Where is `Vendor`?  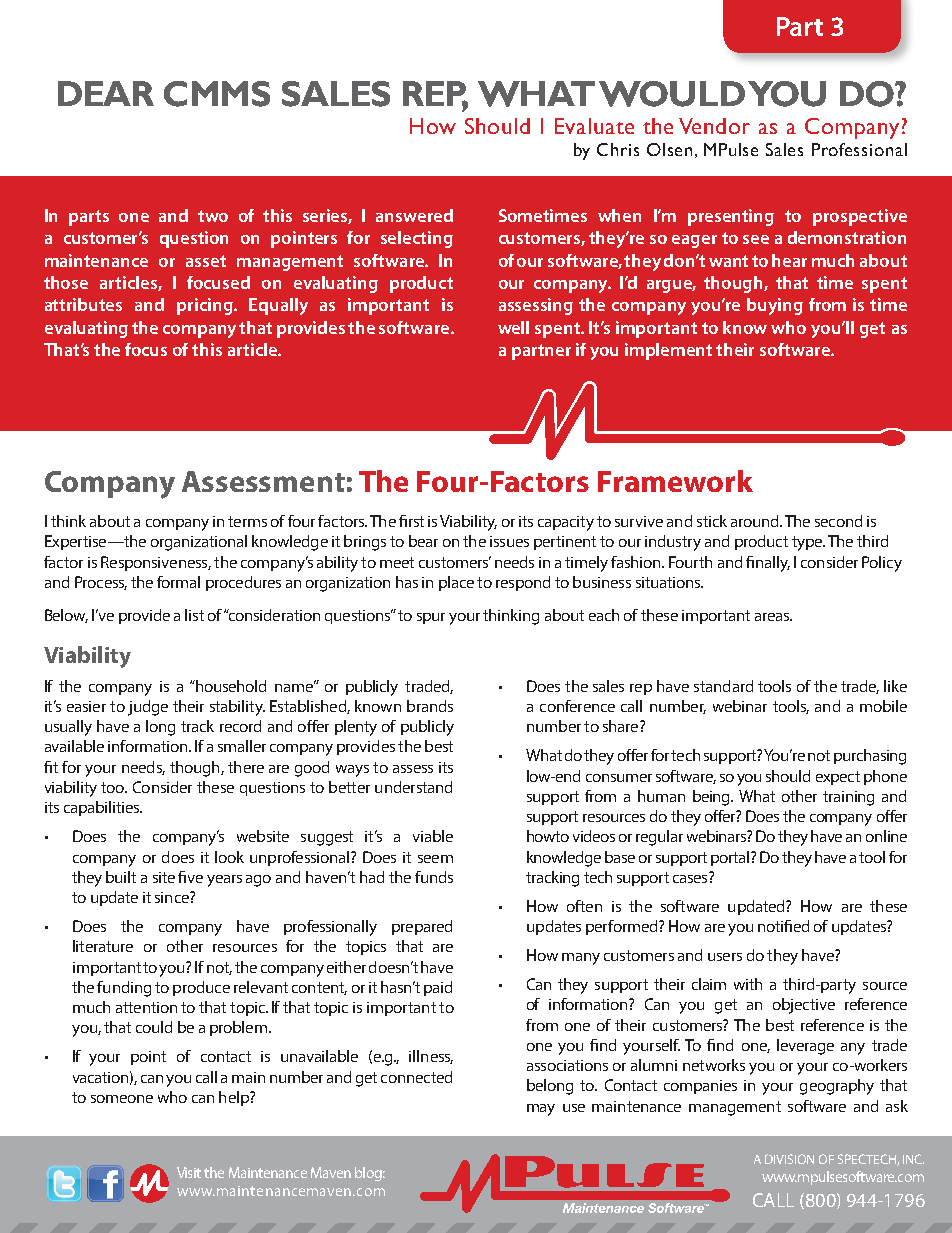
Vendor is located at coordinates (714, 126).
